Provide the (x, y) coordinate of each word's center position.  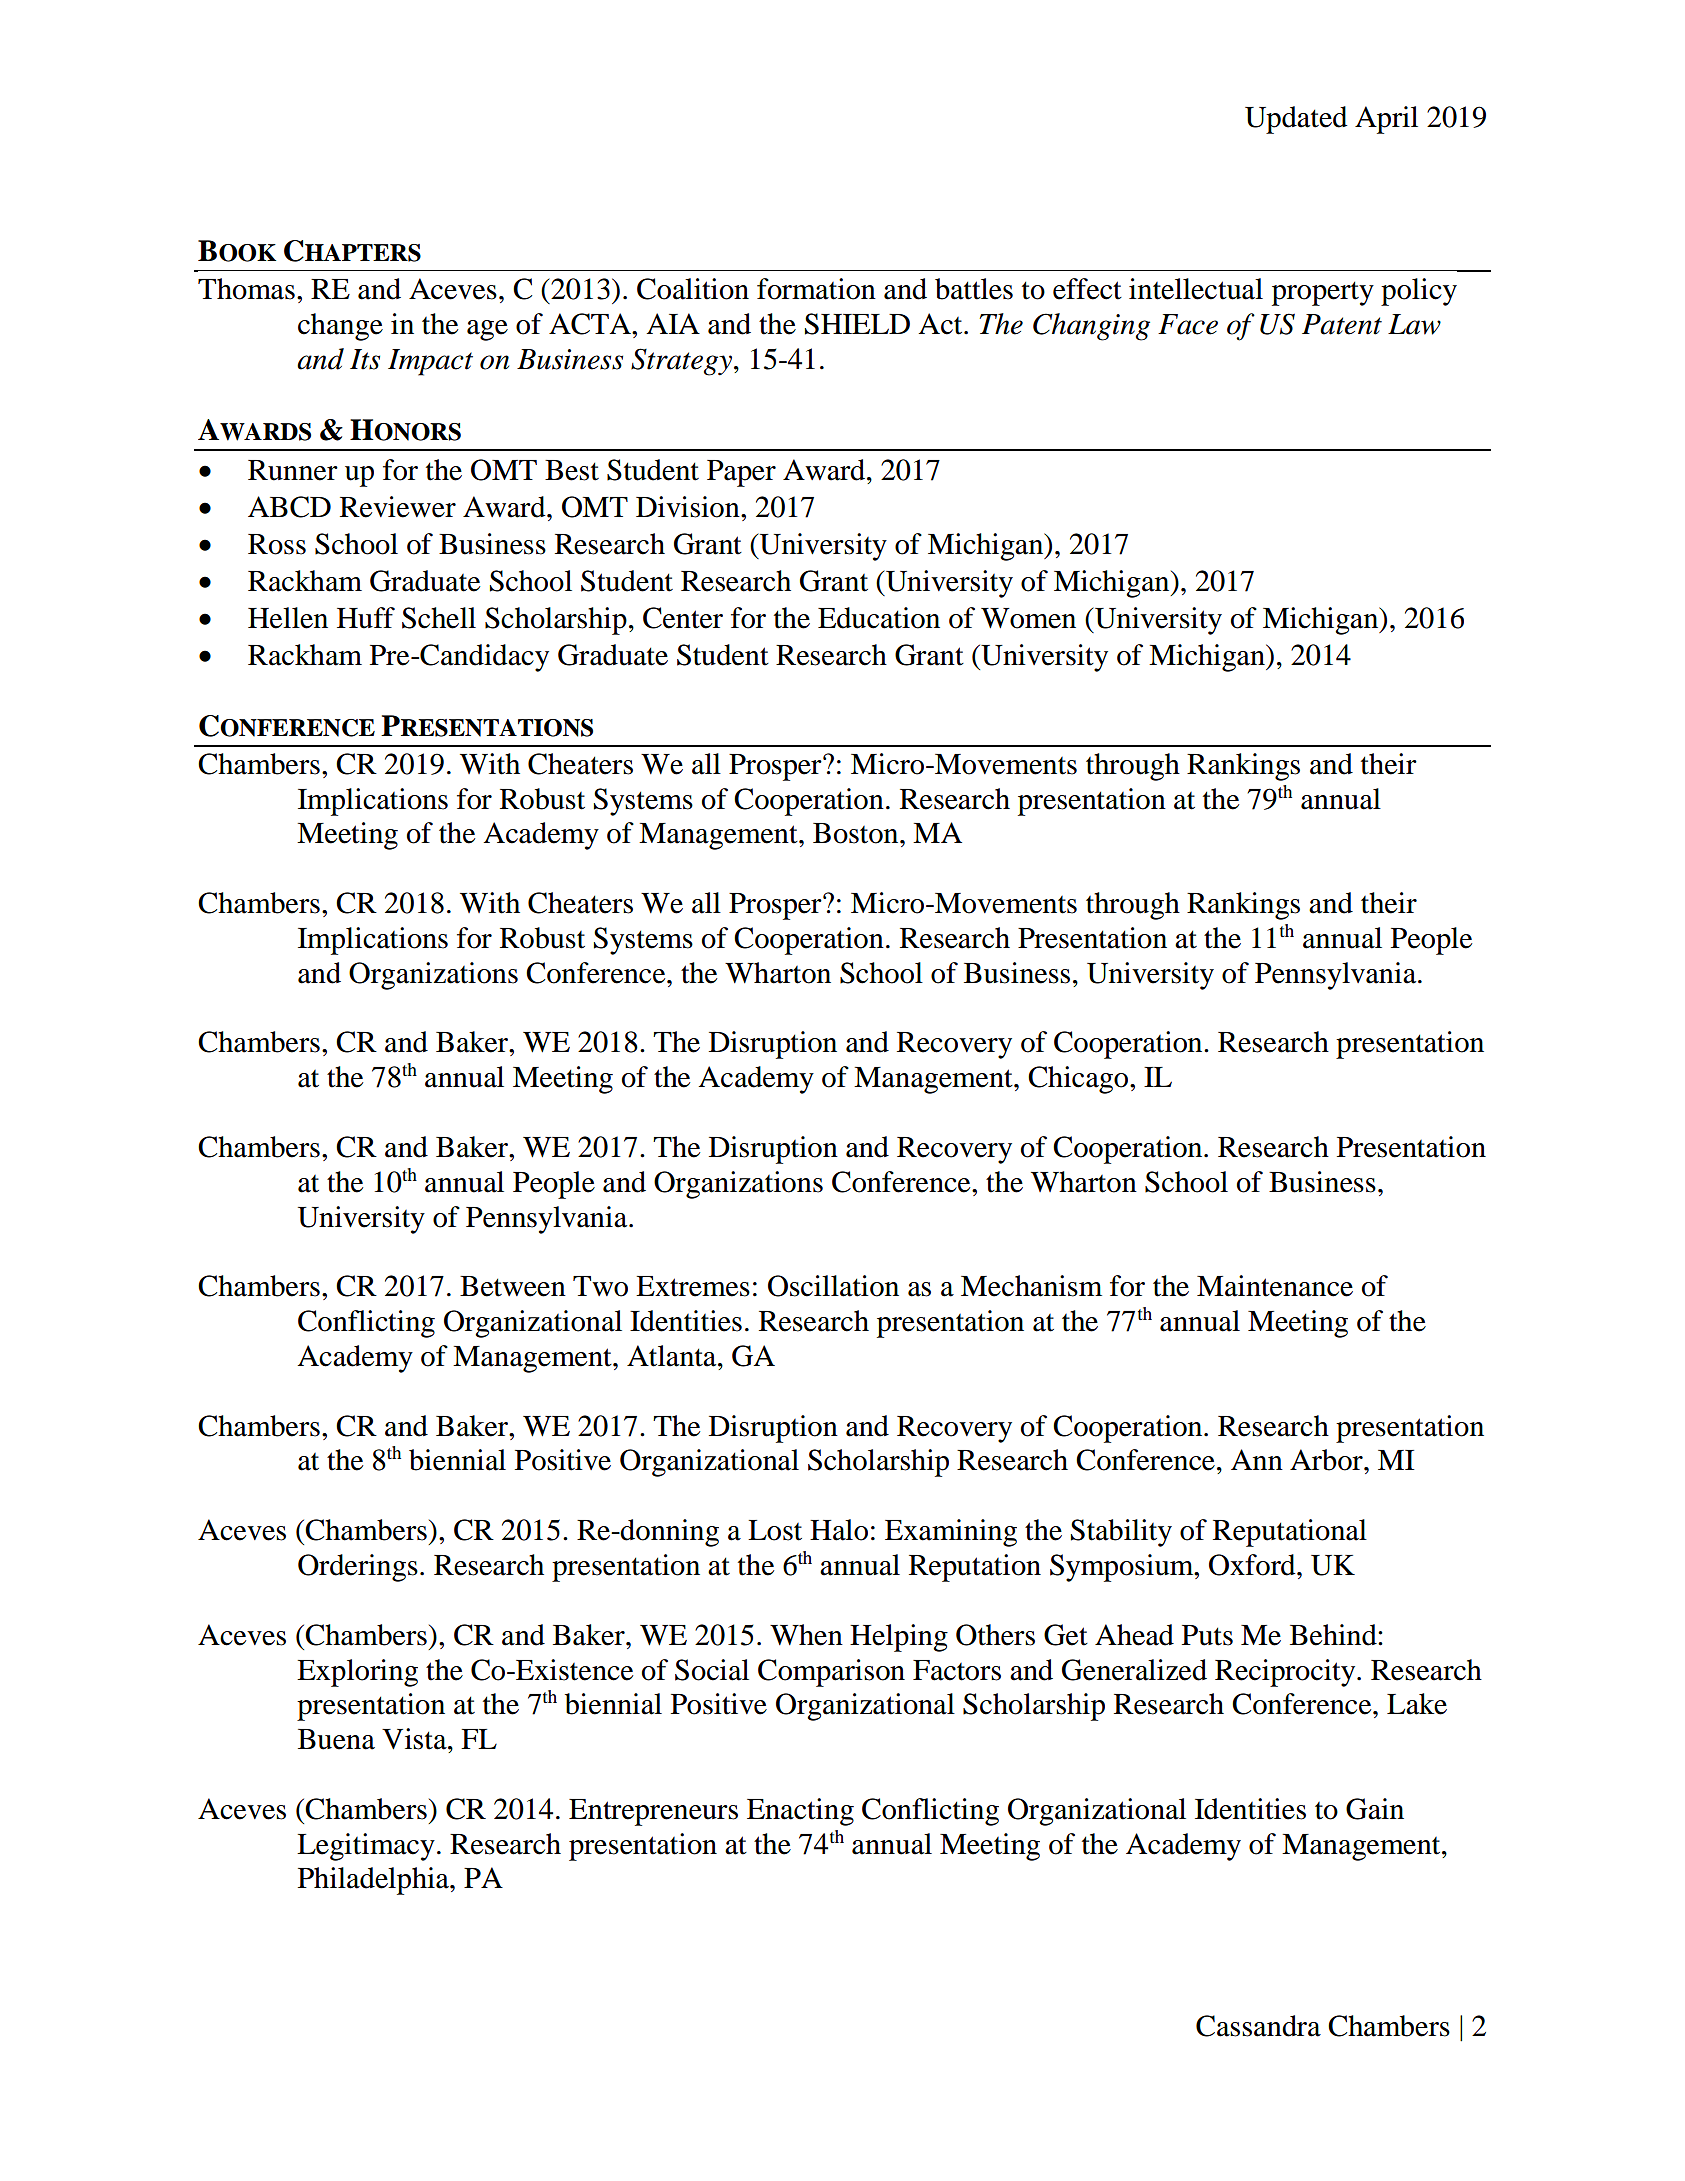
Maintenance (1275, 1286)
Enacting (800, 1812)
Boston (857, 833)
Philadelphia (374, 1881)
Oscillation (833, 1286)
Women (1028, 618)
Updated (1296, 120)
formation (816, 289)
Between (513, 1286)
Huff (366, 618)
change (340, 327)
